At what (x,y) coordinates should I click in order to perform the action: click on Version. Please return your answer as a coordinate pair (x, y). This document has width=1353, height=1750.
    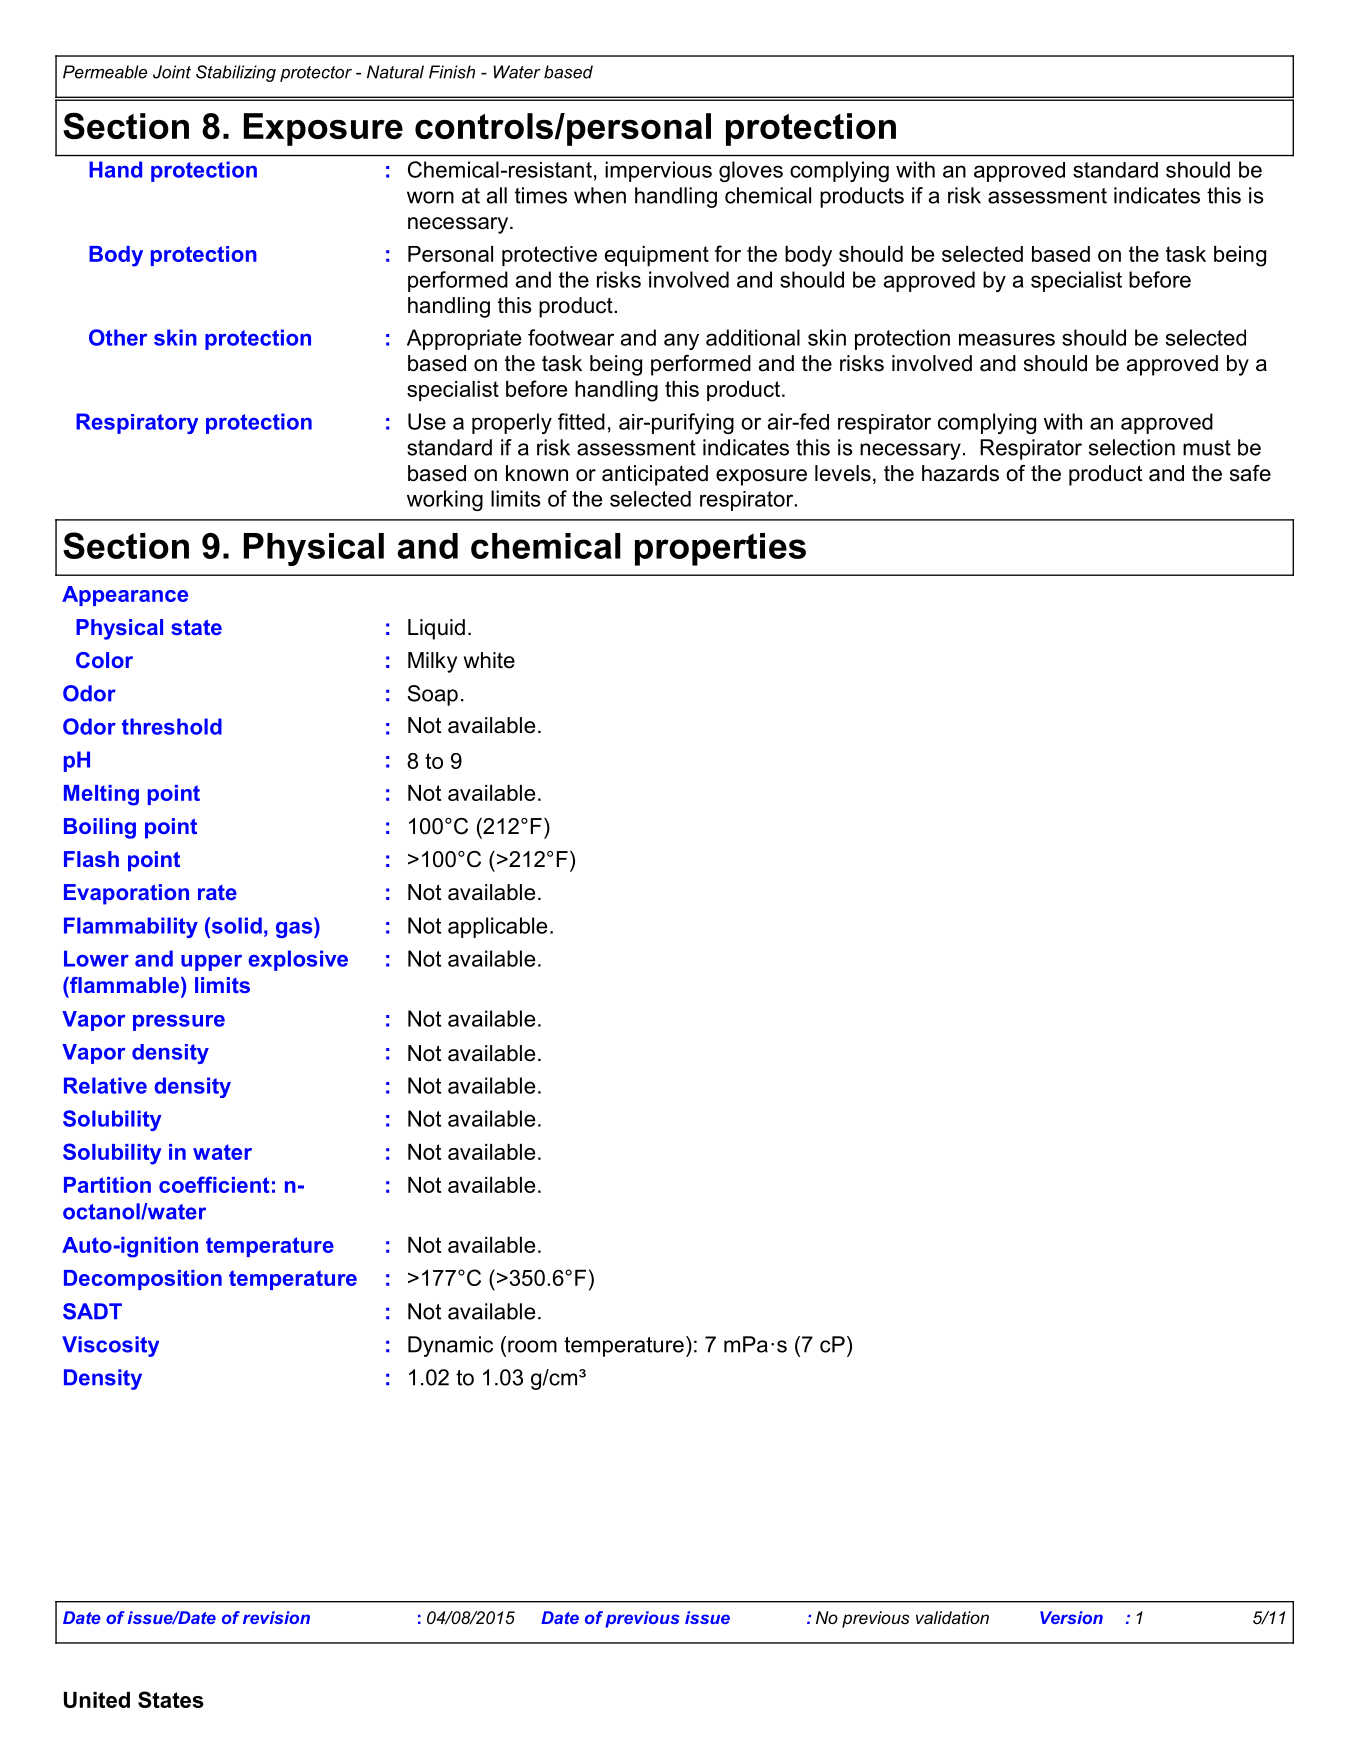
    Looking at the image, I should click on (1071, 1617).
